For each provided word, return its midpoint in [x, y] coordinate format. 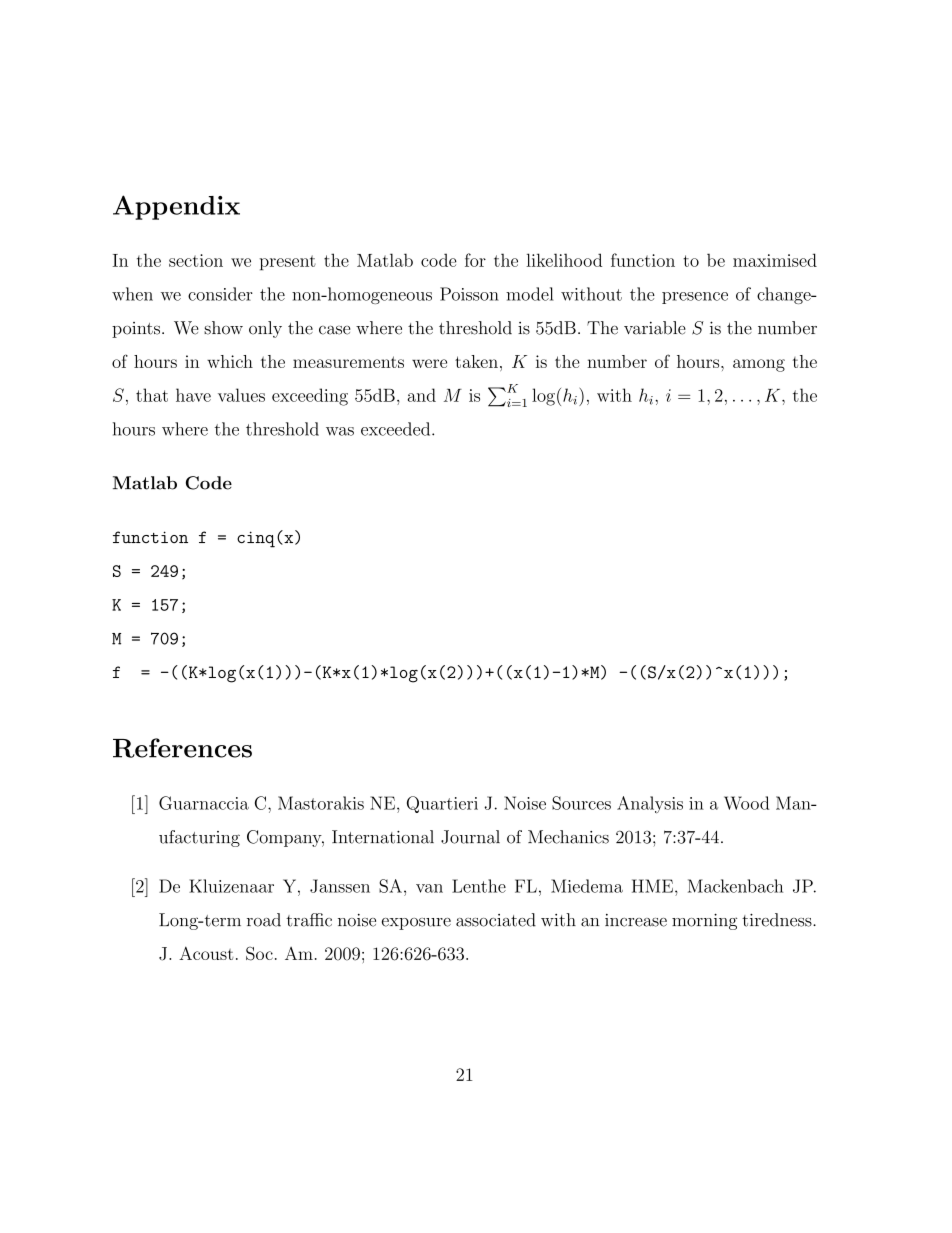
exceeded [397, 429]
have [193, 395]
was [340, 431]
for [475, 260]
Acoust [206, 953]
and [421, 395]
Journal [470, 837]
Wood [746, 803]
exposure [416, 924]
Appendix [176, 207]
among [759, 365]
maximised [775, 260]
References [182, 748]
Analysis [650, 805]
